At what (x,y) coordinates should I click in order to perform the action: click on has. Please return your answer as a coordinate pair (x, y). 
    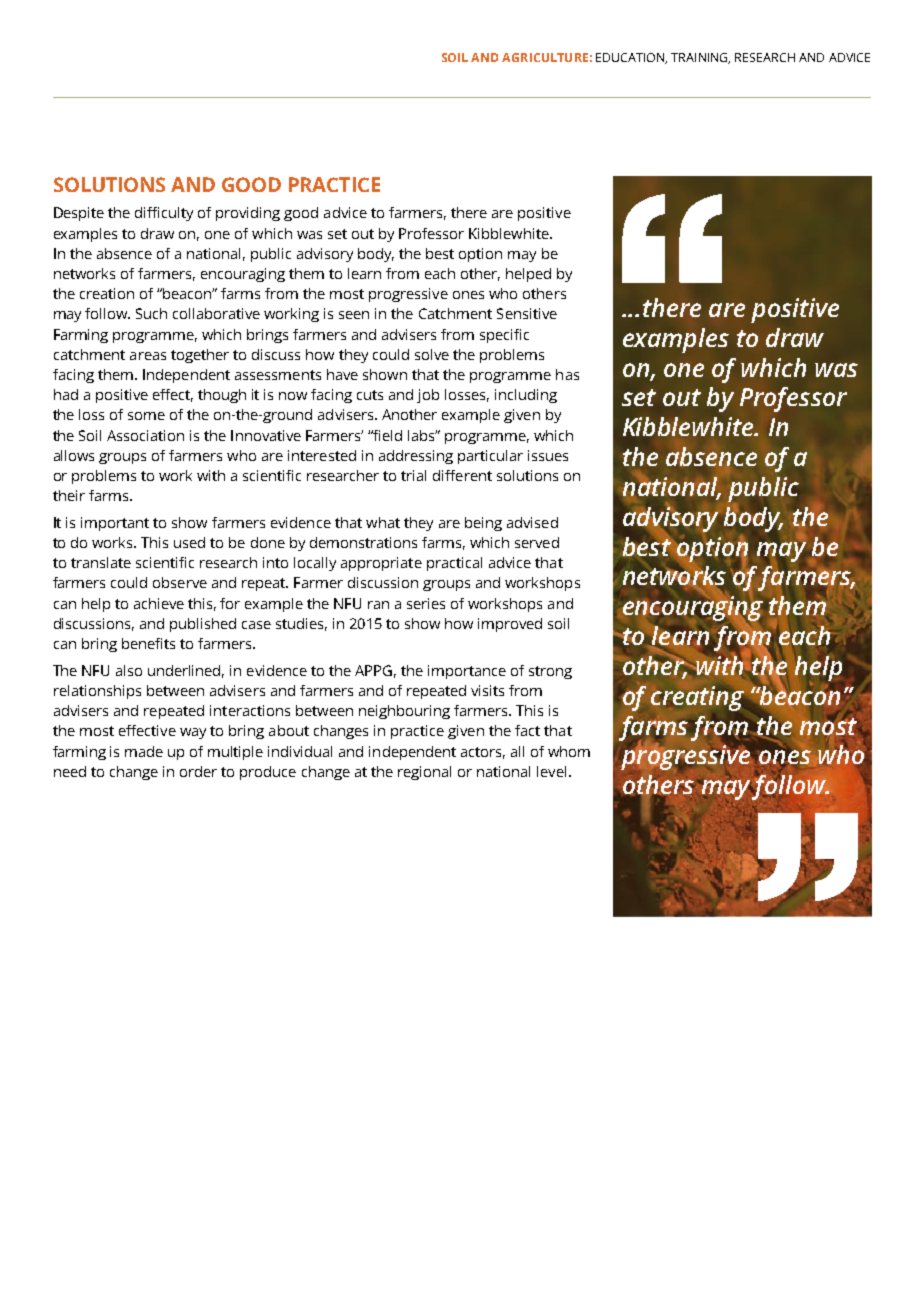
    Looking at the image, I should click on (567, 374).
